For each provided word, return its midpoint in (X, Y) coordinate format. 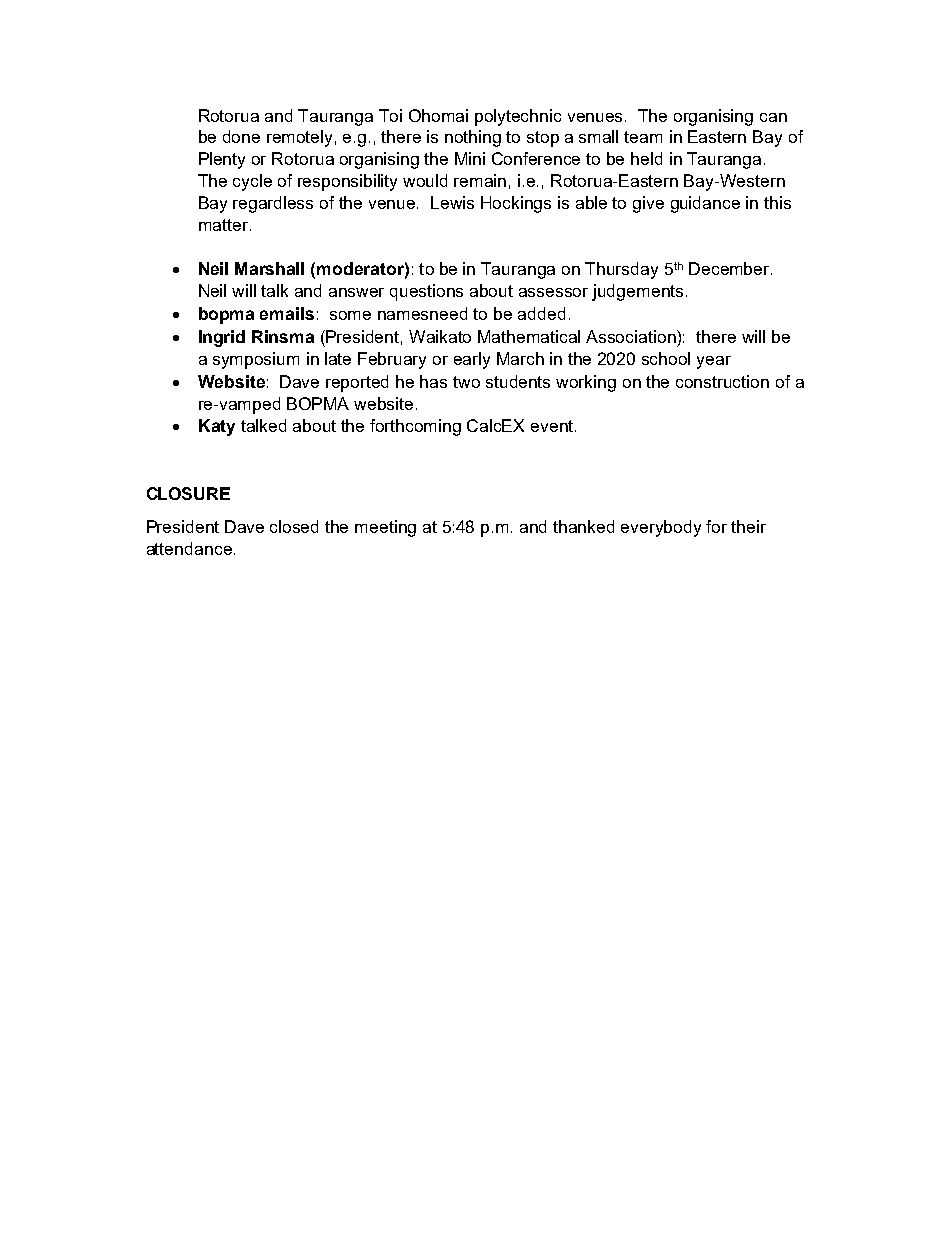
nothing (473, 138)
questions (426, 292)
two (466, 382)
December (730, 268)
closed (294, 526)
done (241, 136)
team (643, 137)
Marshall (269, 268)
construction (722, 381)
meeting (385, 528)
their (748, 526)
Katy (217, 427)
